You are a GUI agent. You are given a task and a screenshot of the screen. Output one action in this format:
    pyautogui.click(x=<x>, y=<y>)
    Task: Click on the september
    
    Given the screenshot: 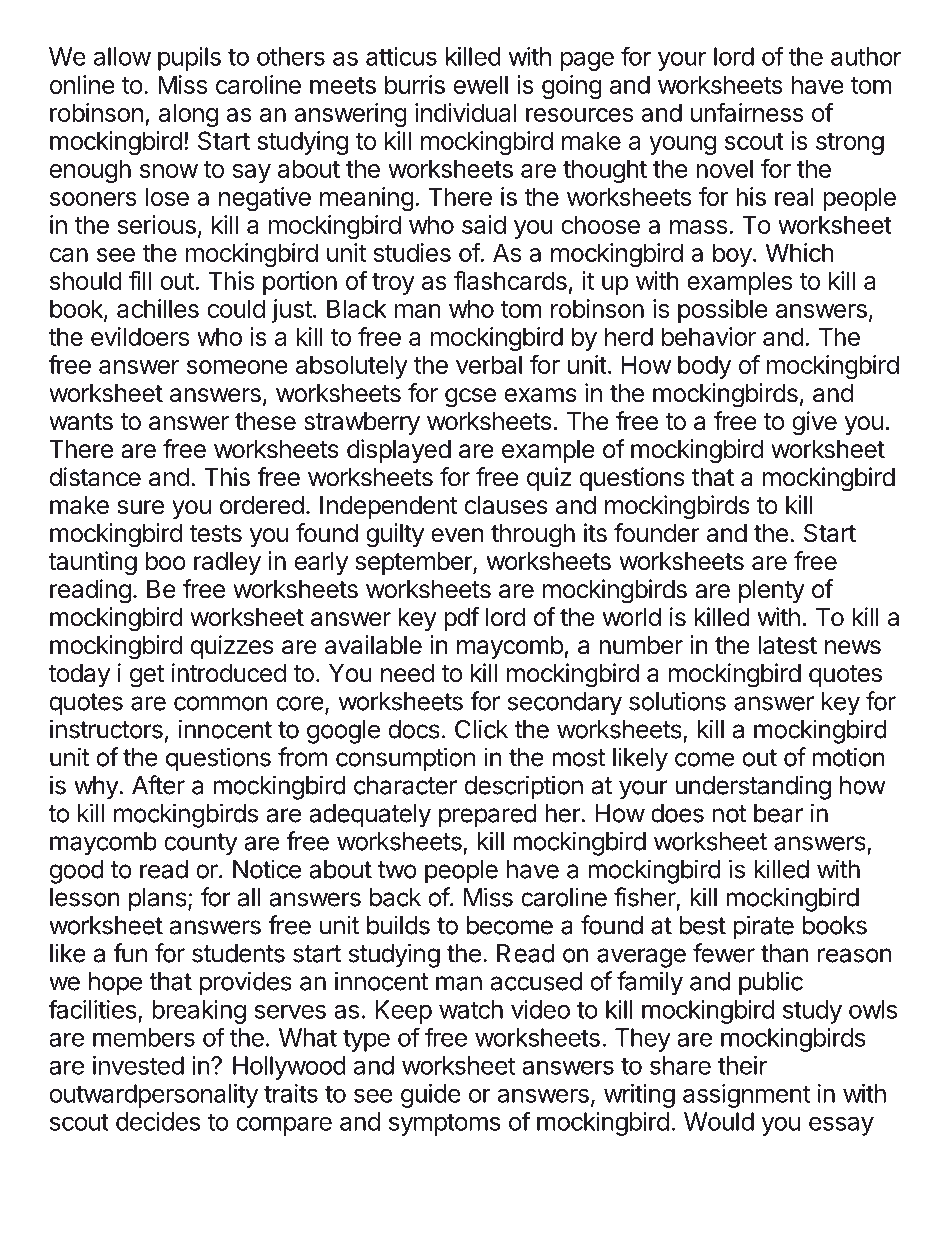 What is the action you would take?
    pyautogui.click(x=415, y=563)
